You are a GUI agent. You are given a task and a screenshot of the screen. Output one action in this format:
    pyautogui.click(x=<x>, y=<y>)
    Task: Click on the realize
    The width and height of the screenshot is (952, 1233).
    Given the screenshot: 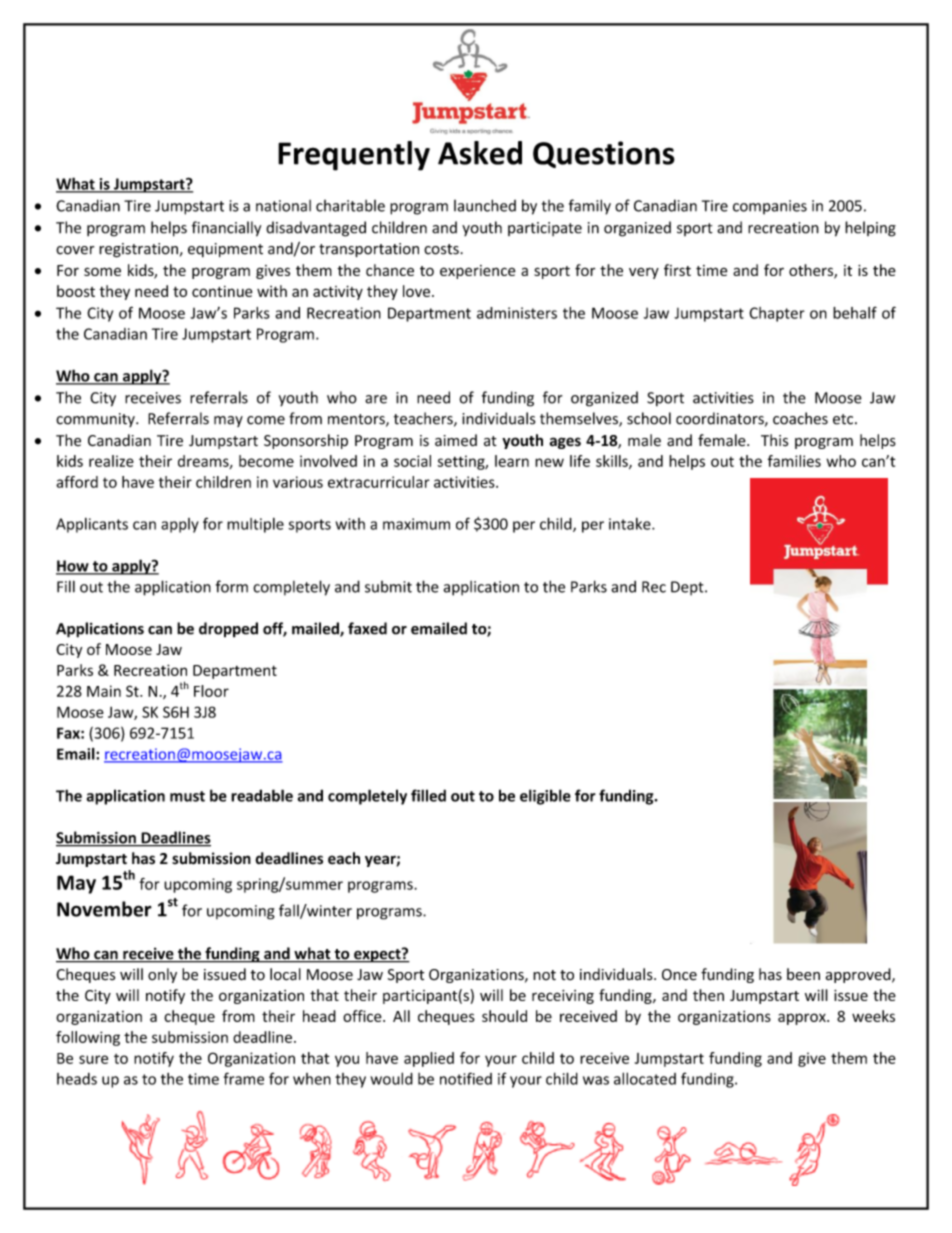 What is the action you would take?
    pyautogui.click(x=111, y=461)
